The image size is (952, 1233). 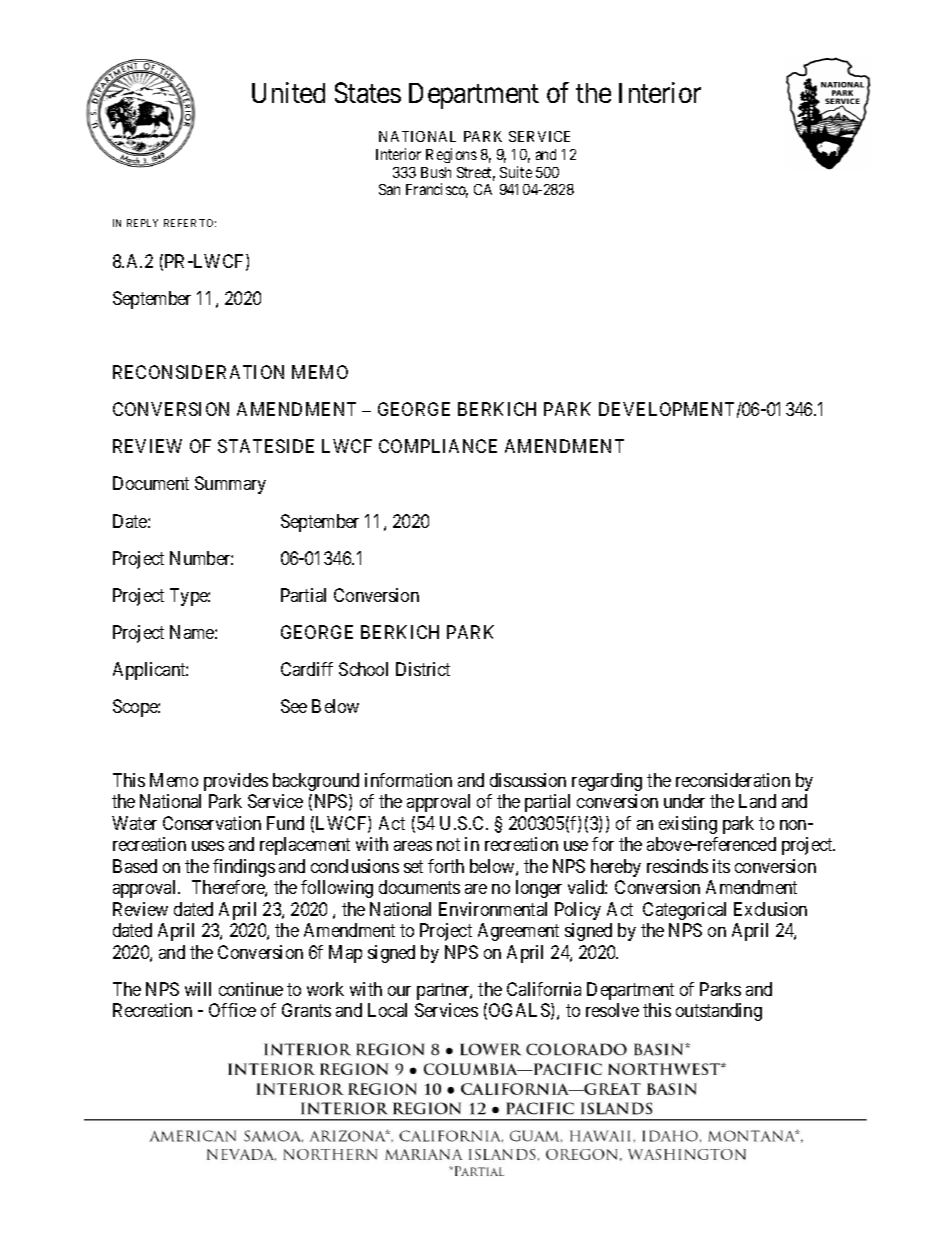 What do you see at coordinates (423, 669) in the image?
I see `District` at bounding box center [423, 669].
